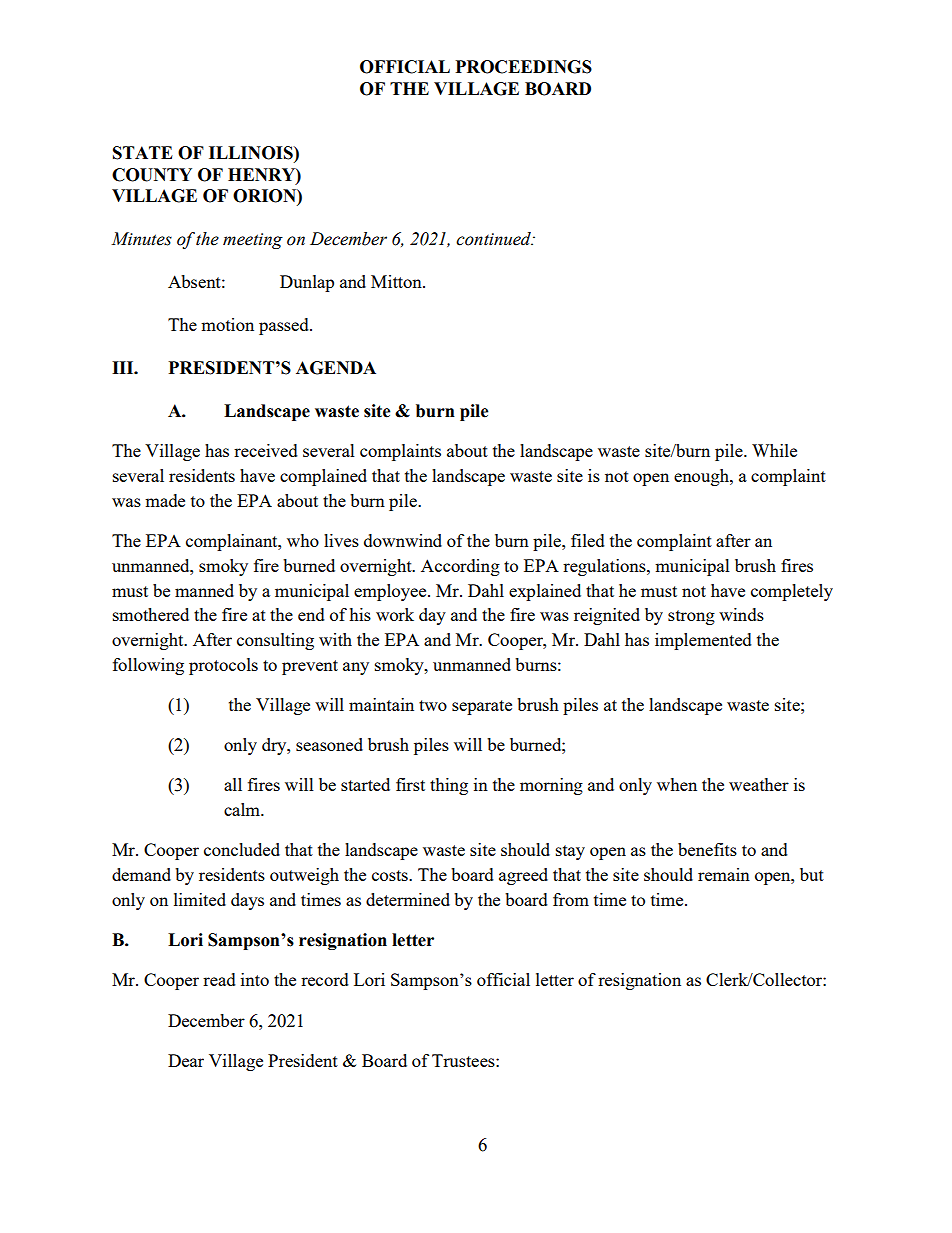 The width and height of the image is (952, 1233). I want to click on weather, so click(759, 784).
